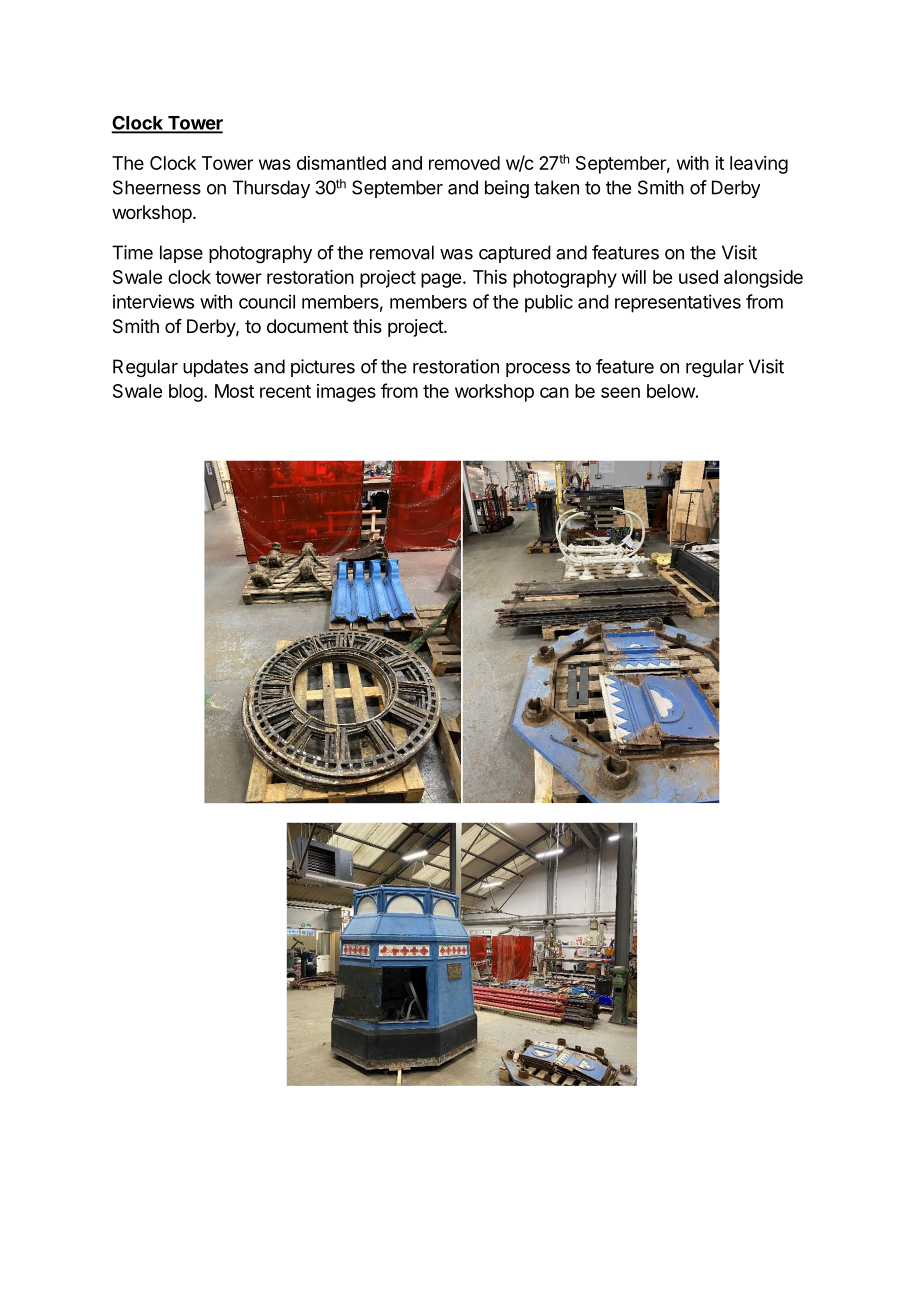 Image resolution: width=924 pixels, height=1308 pixels. What do you see at coordinates (181, 254) in the page?
I see `lapse` at bounding box center [181, 254].
